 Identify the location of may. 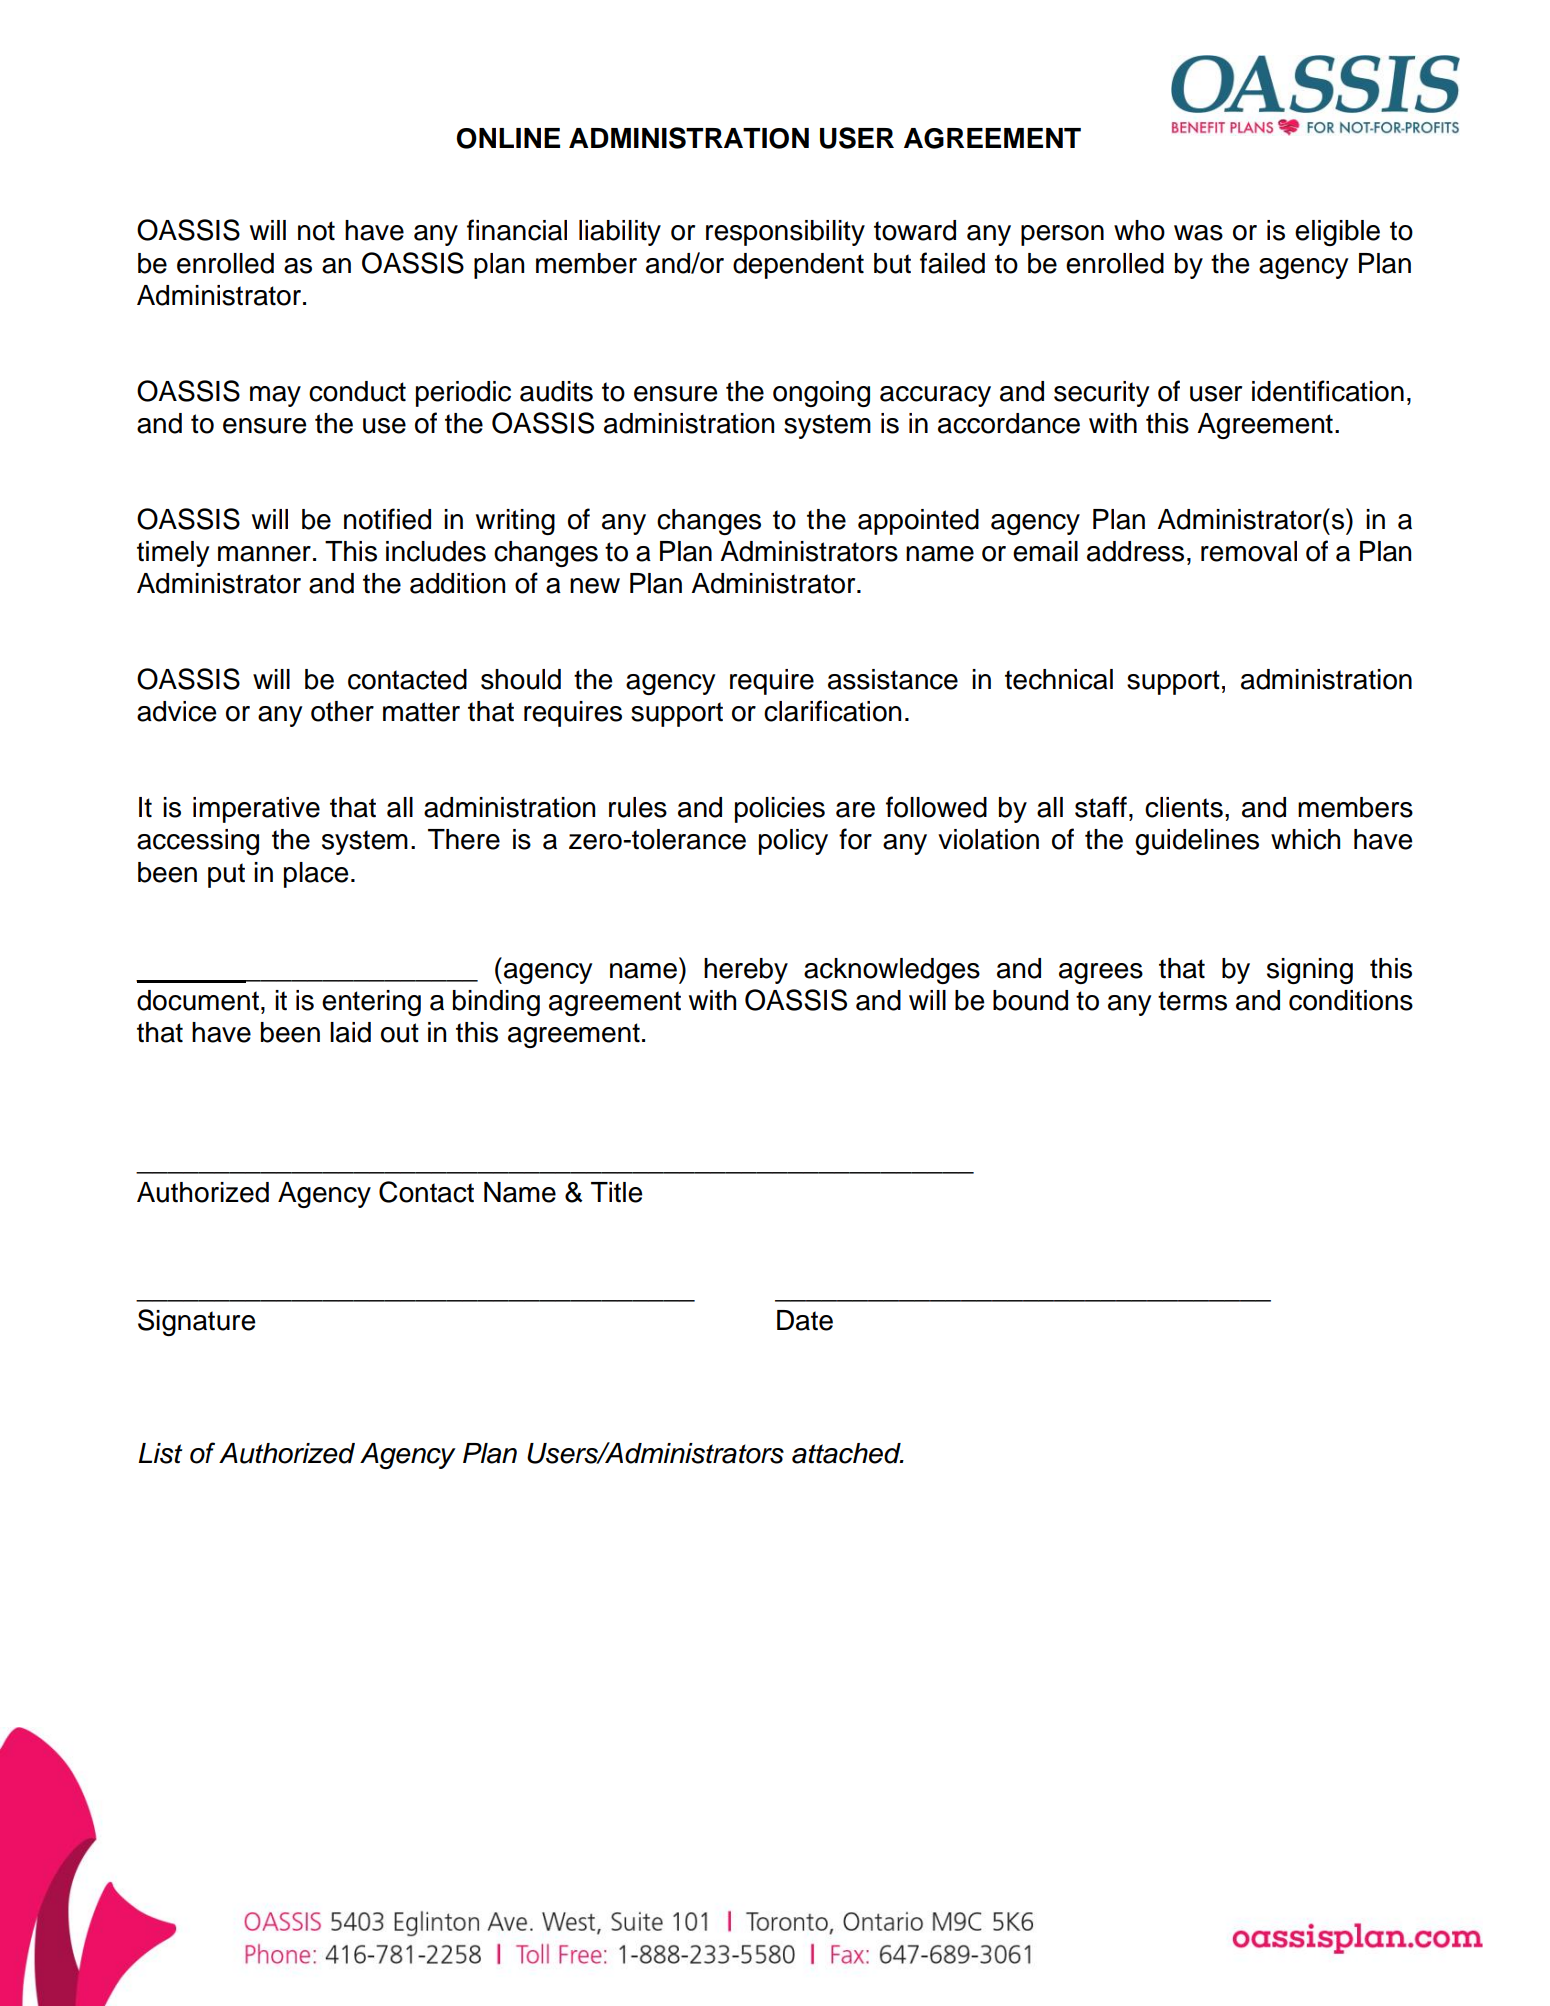
(275, 396).
